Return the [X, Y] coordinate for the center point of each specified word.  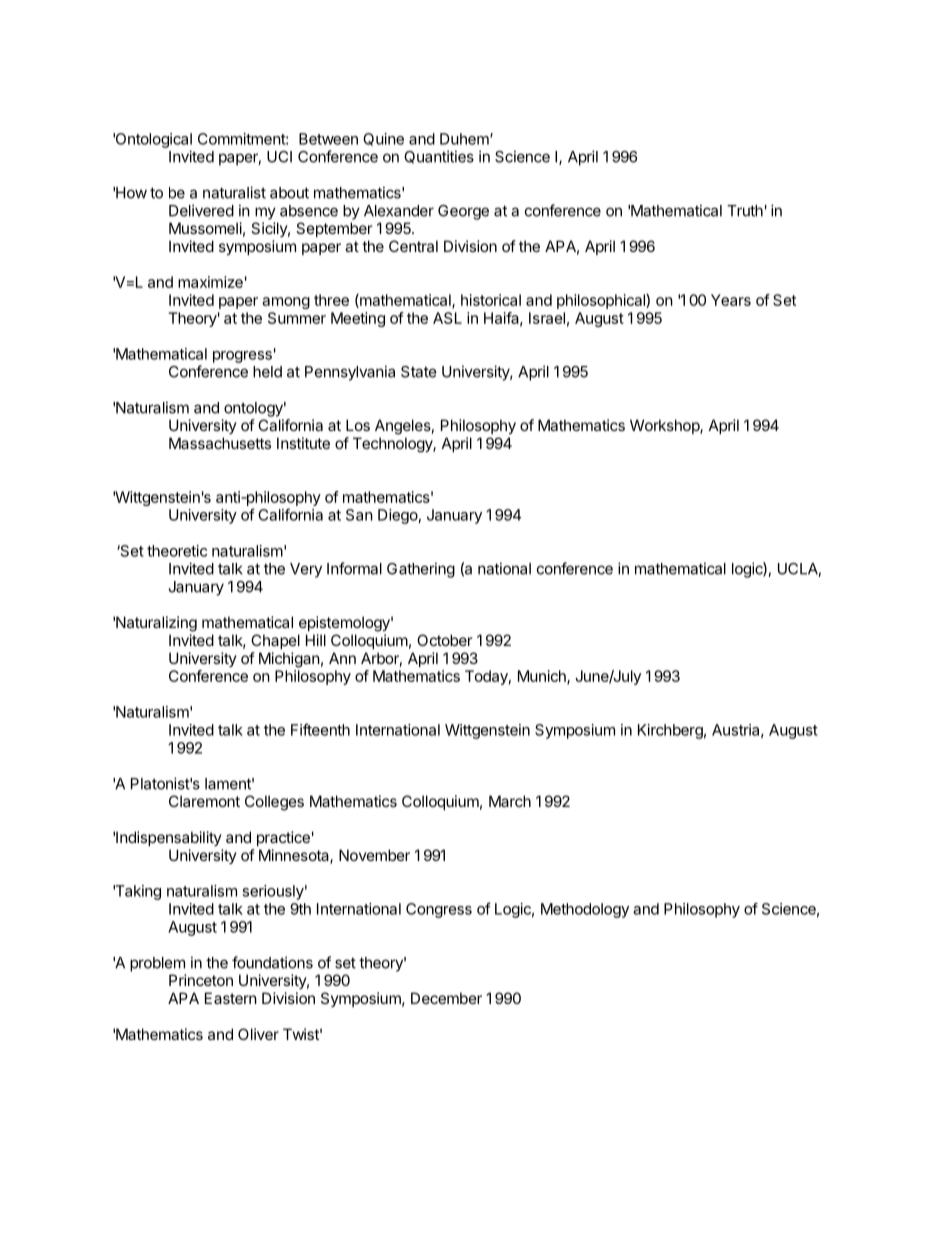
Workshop [665, 426]
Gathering [421, 570]
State [419, 372]
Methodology [585, 910]
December [446, 998]
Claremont [204, 801]
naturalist [234, 192]
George [463, 212]
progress [242, 357]
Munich [543, 677]
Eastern [231, 998]
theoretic [177, 551]
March [510, 801]
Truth [745, 211]
